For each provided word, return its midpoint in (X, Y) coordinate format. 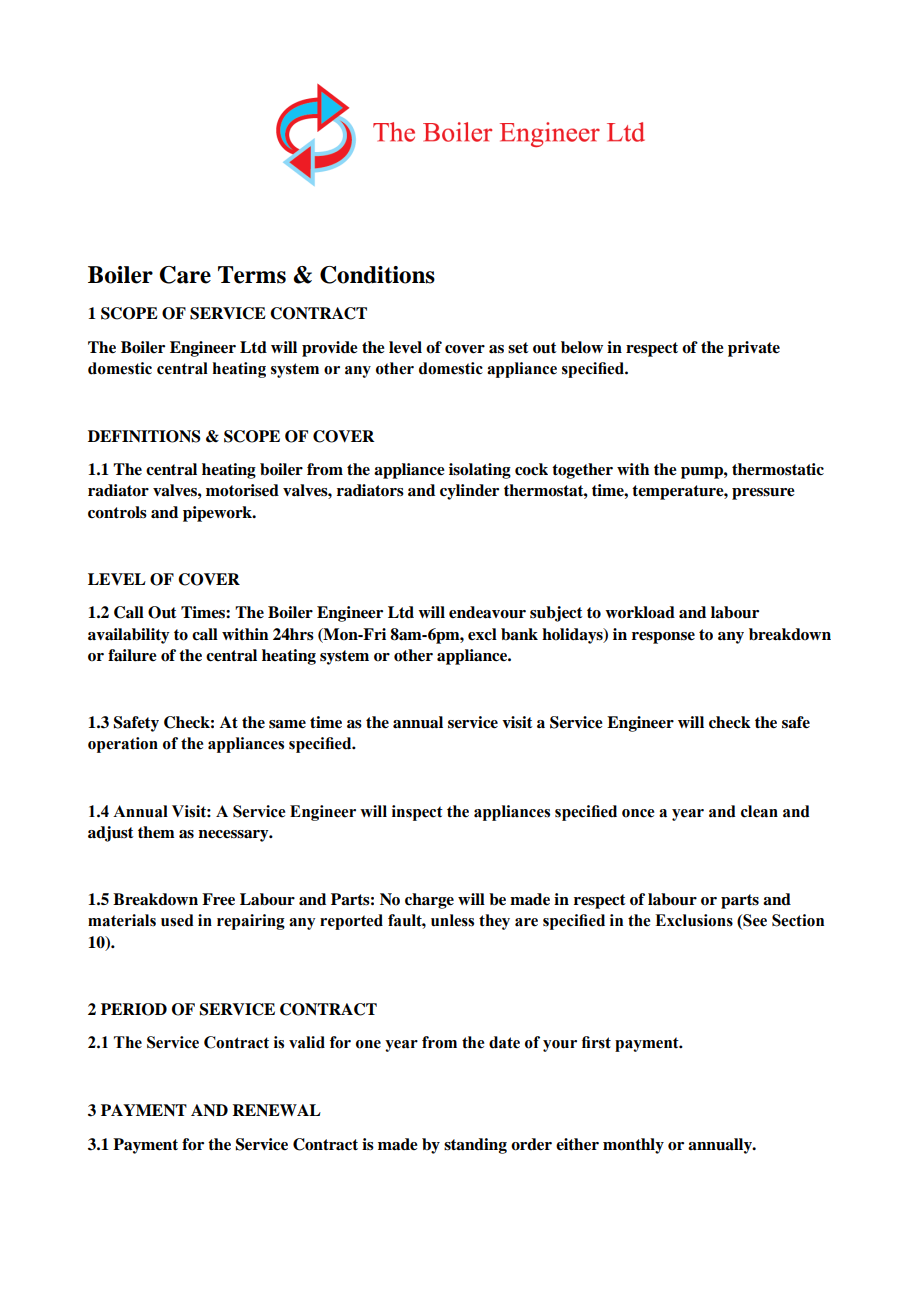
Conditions (377, 275)
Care (185, 275)
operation (123, 745)
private (754, 349)
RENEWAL (276, 1110)
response (663, 638)
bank (519, 634)
